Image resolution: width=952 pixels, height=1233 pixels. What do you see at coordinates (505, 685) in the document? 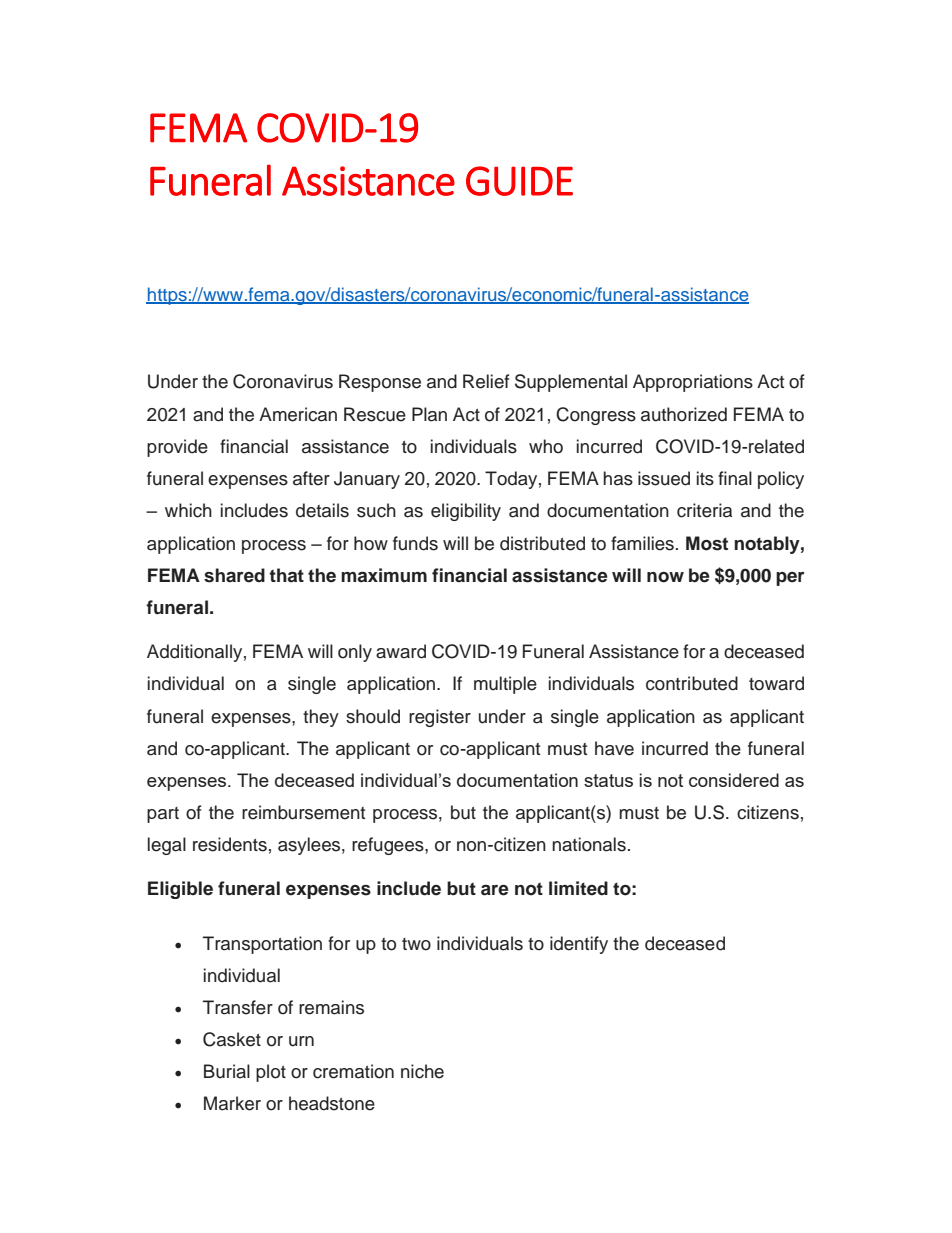
I see `multiple` at bounding box center [505, 685].
